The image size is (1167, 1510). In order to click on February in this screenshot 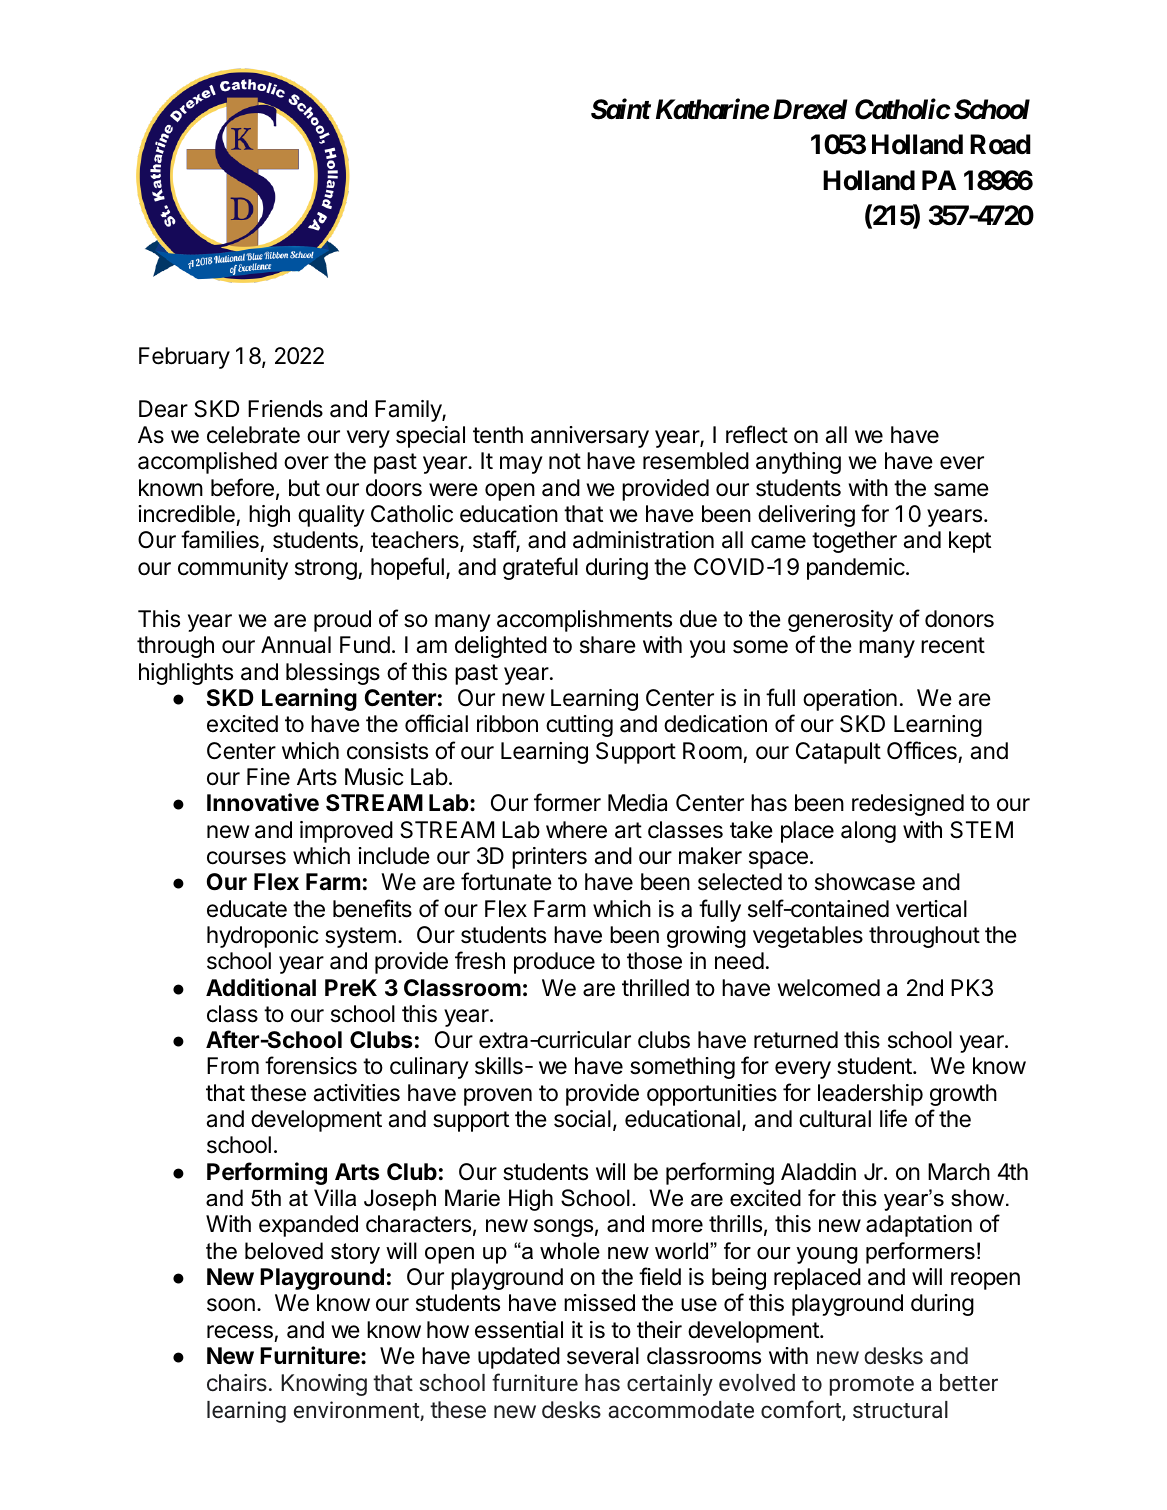, I will do `click(184, 358)`.
